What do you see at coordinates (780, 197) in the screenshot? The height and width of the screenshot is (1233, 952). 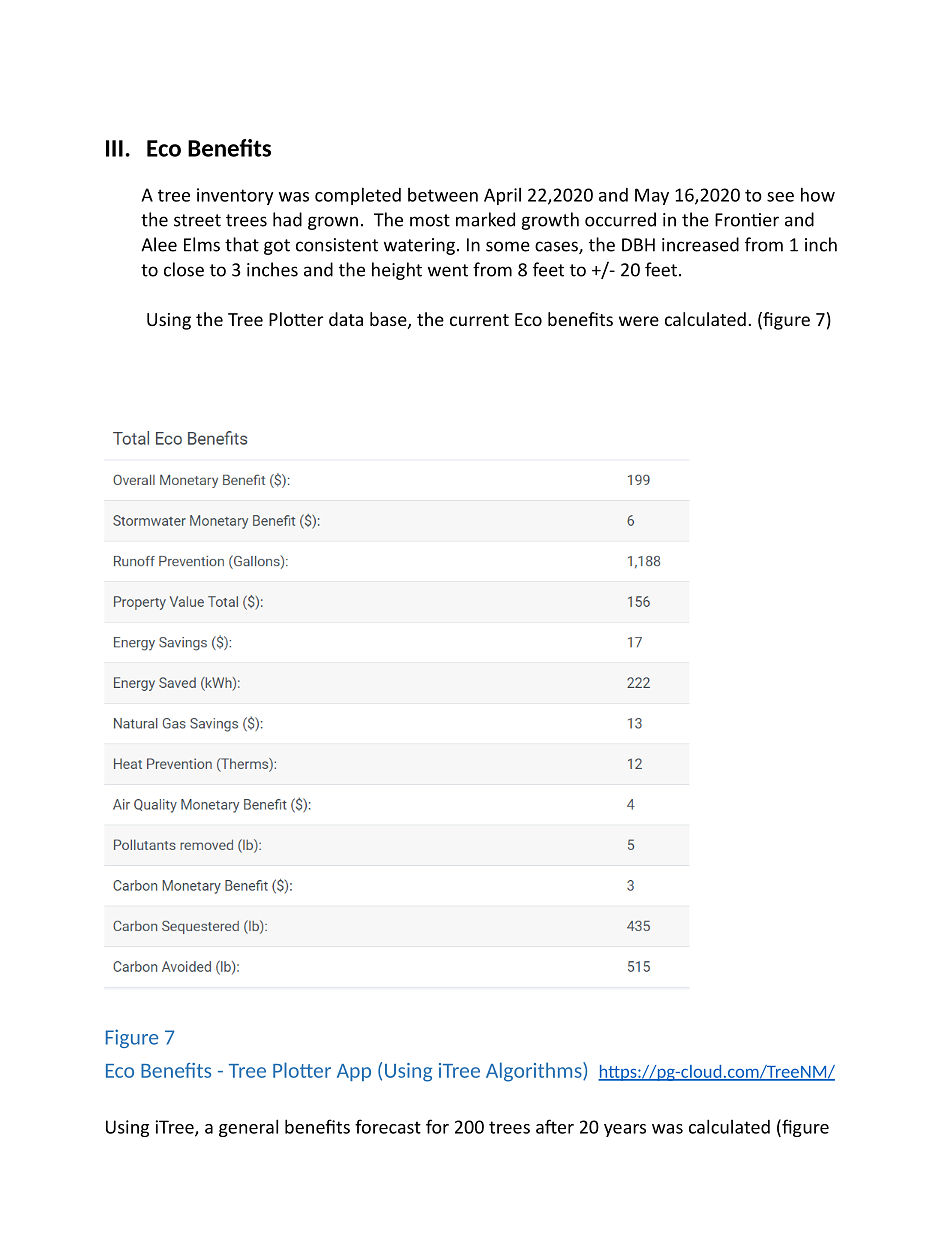 I see `see` at bounding box center [780, 197].
